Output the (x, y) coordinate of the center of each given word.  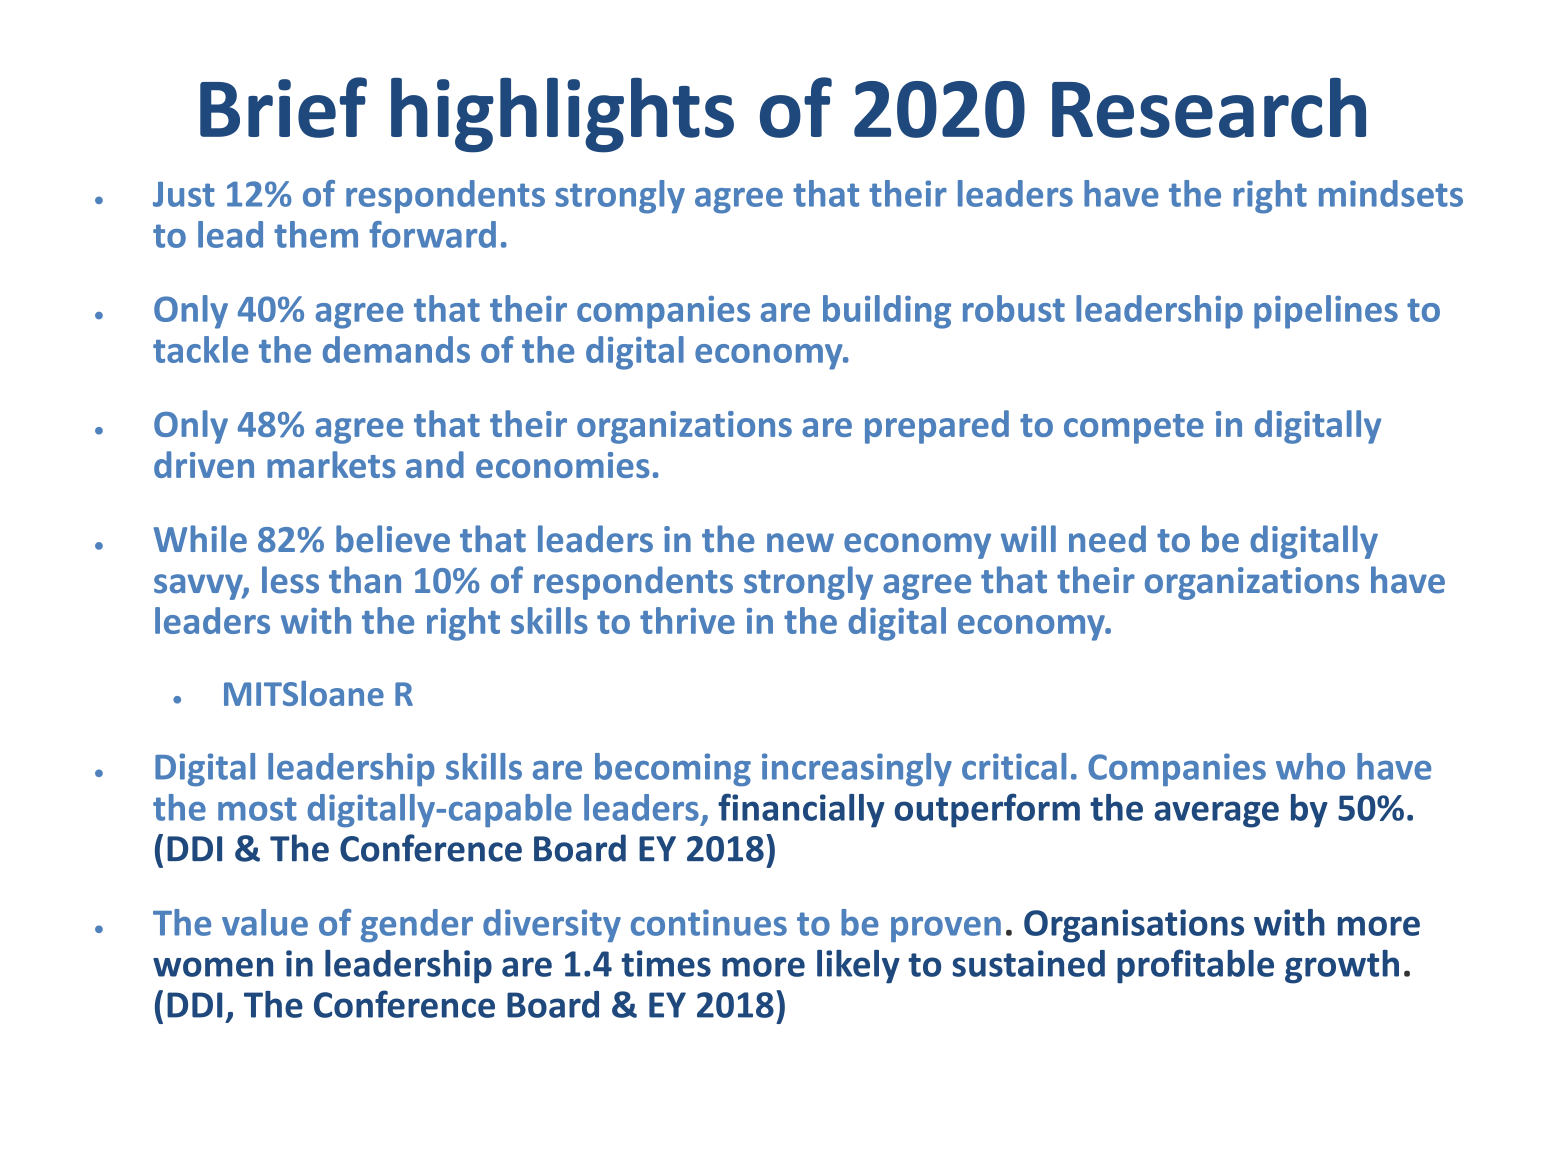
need (1107, 539)
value (265, 922)
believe (393, 539)
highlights (562, 115)
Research (1209, 107)
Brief (283, 107)
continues (709, 922)
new (800, 543)
